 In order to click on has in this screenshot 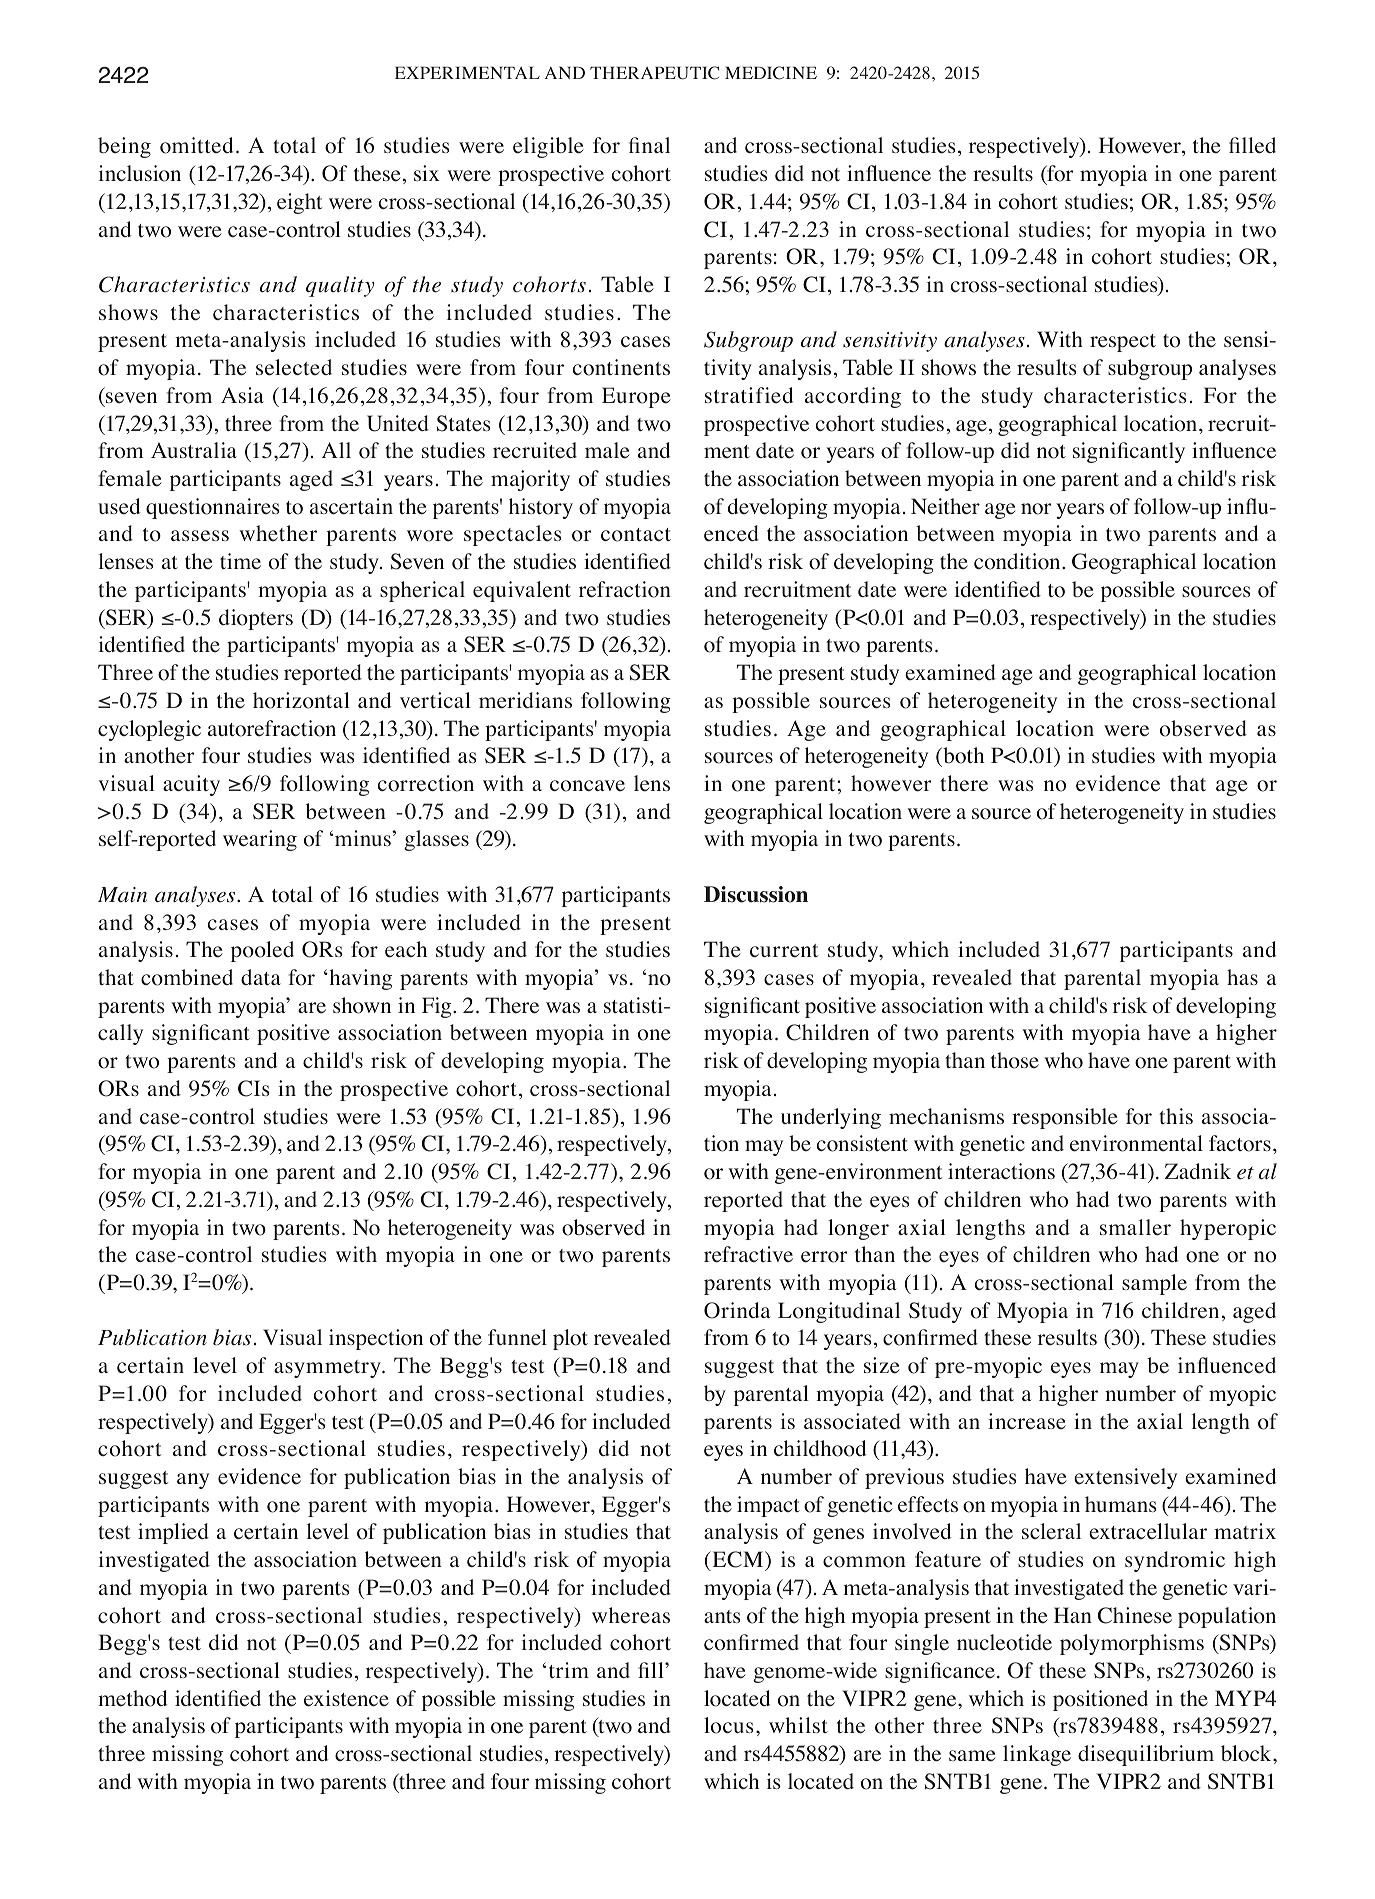, I will do `click(1242, 977)`.
